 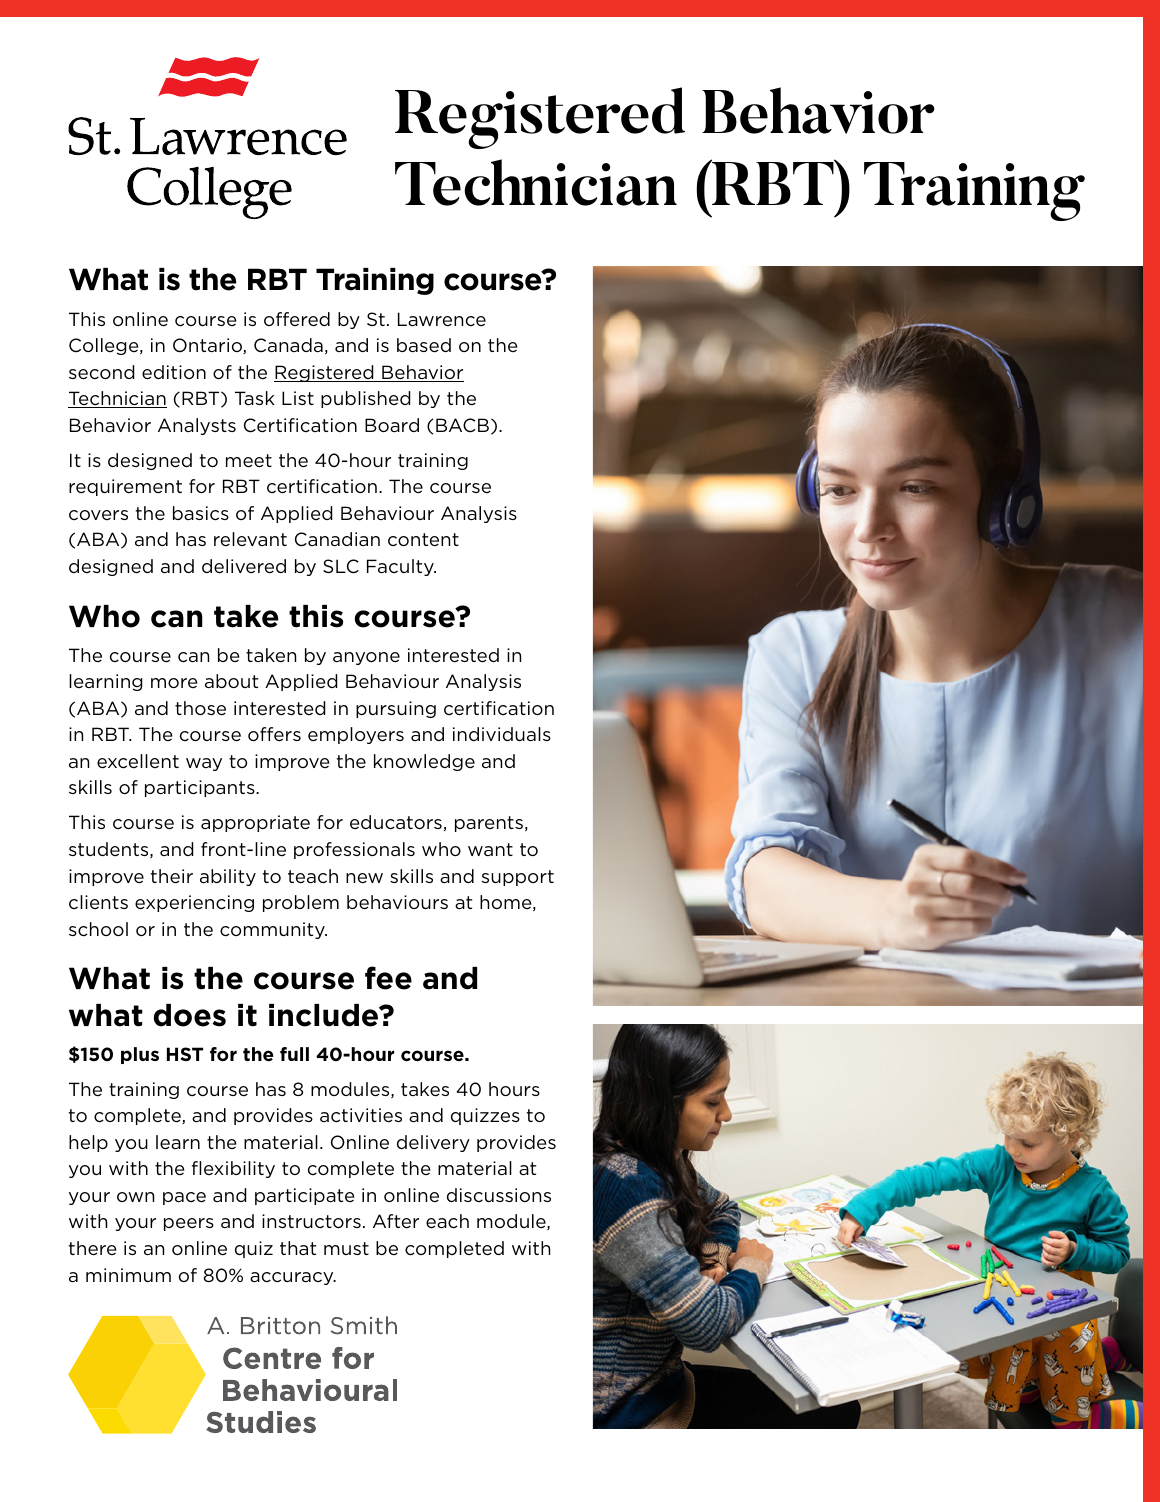 I want to click on SLC, so click(x=341, y=566).
